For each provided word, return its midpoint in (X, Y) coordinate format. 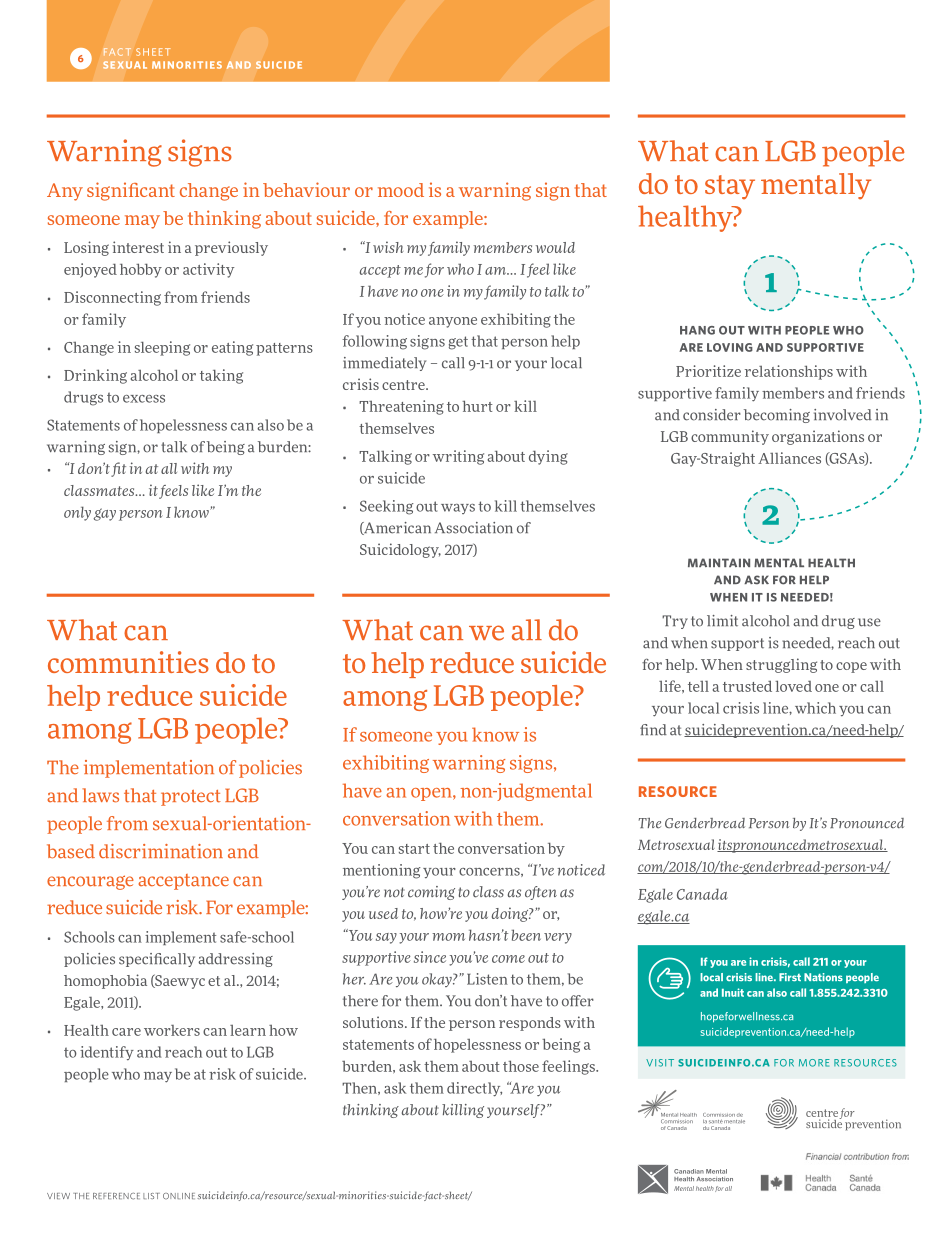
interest (138, 247)
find (653, 730)
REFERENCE (116, 1196)
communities (128, 662)
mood (401, 190)
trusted (747, 686)
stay (730, 187)
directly (474, 1089)
